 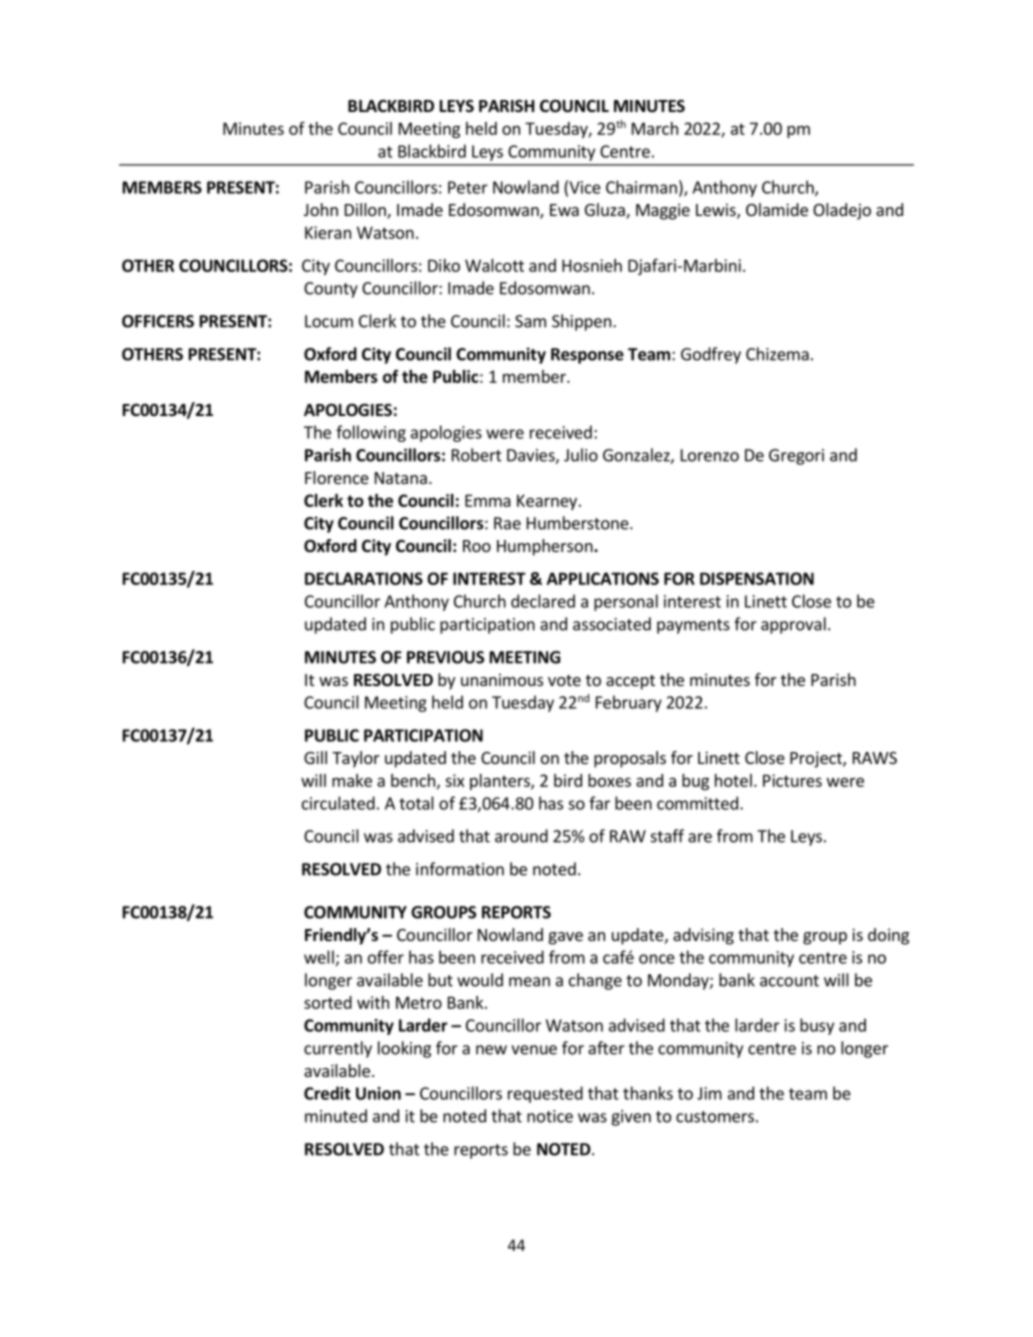 What do you see at coordinates (337, 477) in the image?
I see `Florence` at bounding box center [337, 477].
